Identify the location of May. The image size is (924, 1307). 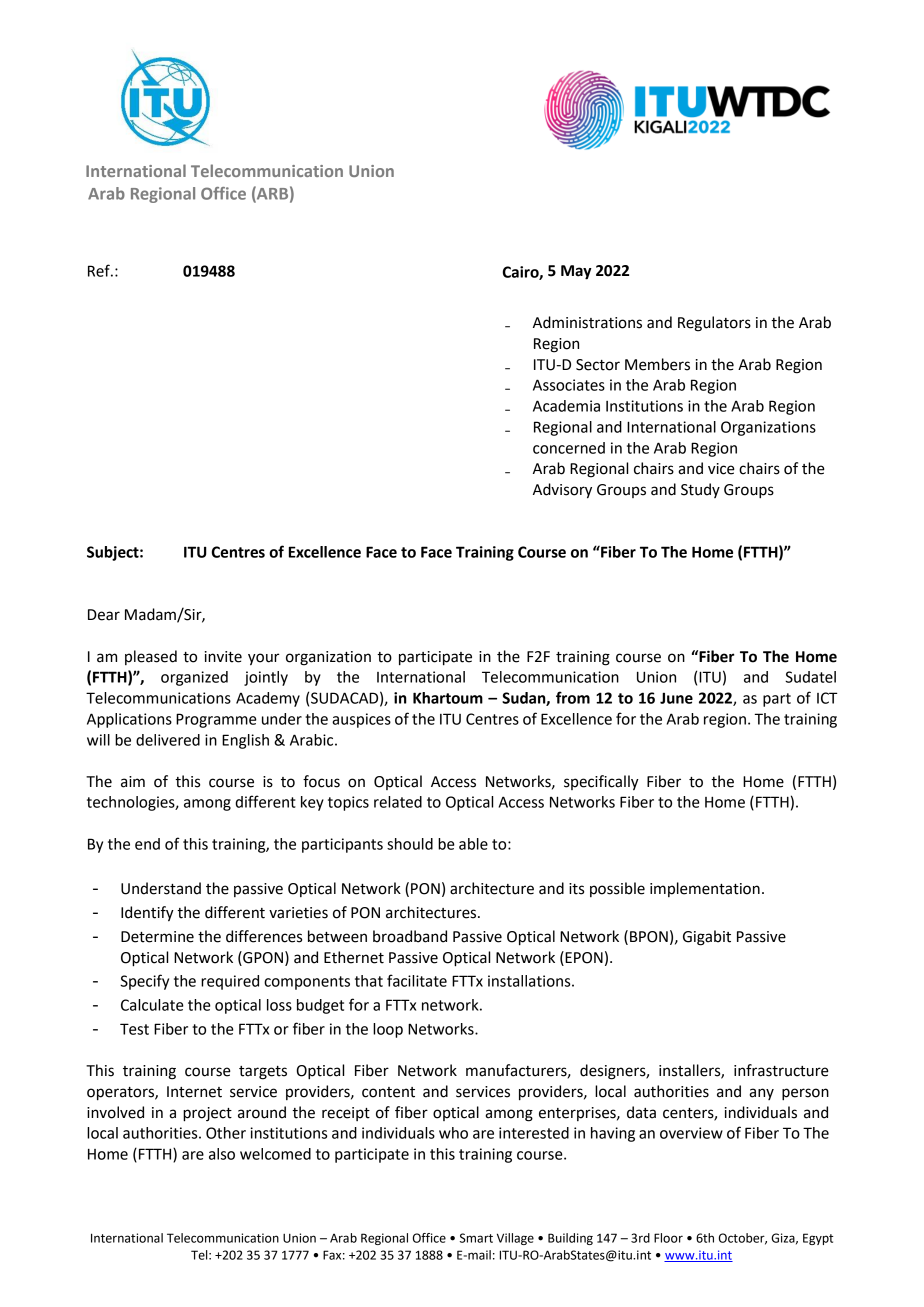
(576, 272).
